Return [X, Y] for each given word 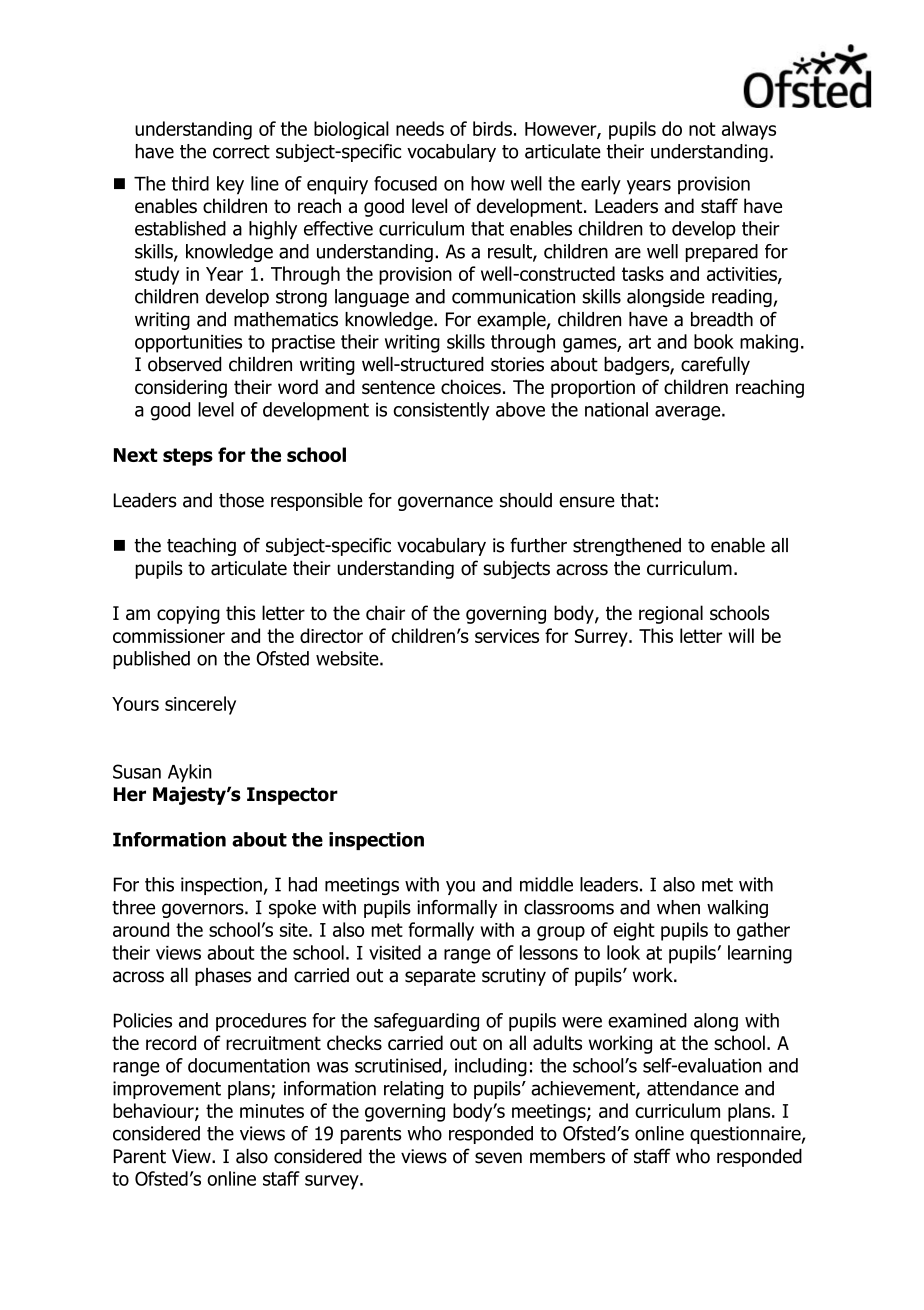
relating [413, 1090]
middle [546, 884]
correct [241, 152]
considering [181, 388]
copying [188, 615]
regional [671, 614]
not [702, 129]
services [507, 636]
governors [204, 910]
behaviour [154, 1111]
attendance [693, 1088]
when [678, 907]
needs [420, 128]
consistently [441, 411]
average [689, 413]
